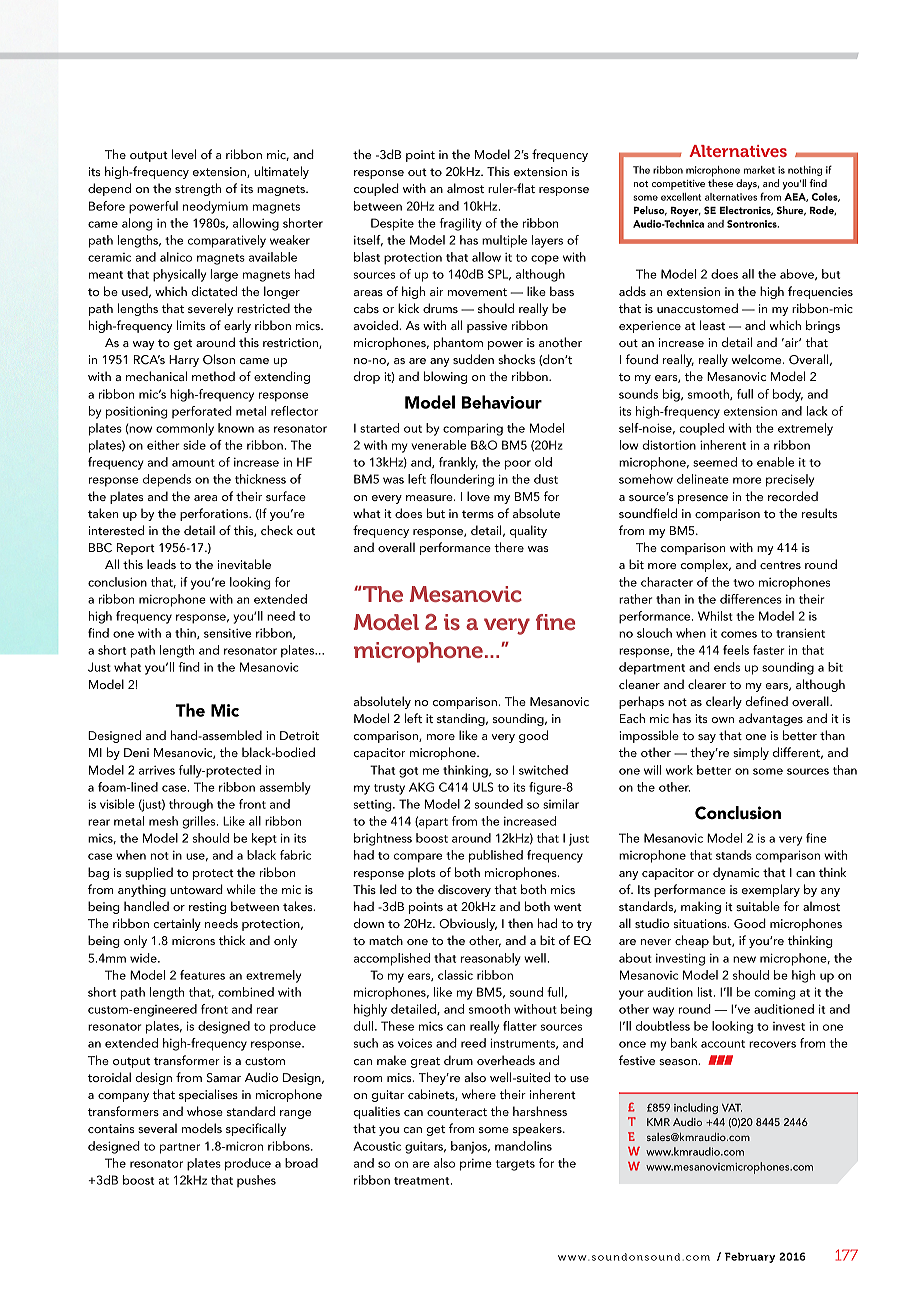 This page has width=924, height=1308. Describe the element at coordinates (478, 514) in the page. I see `terms` at that location.
